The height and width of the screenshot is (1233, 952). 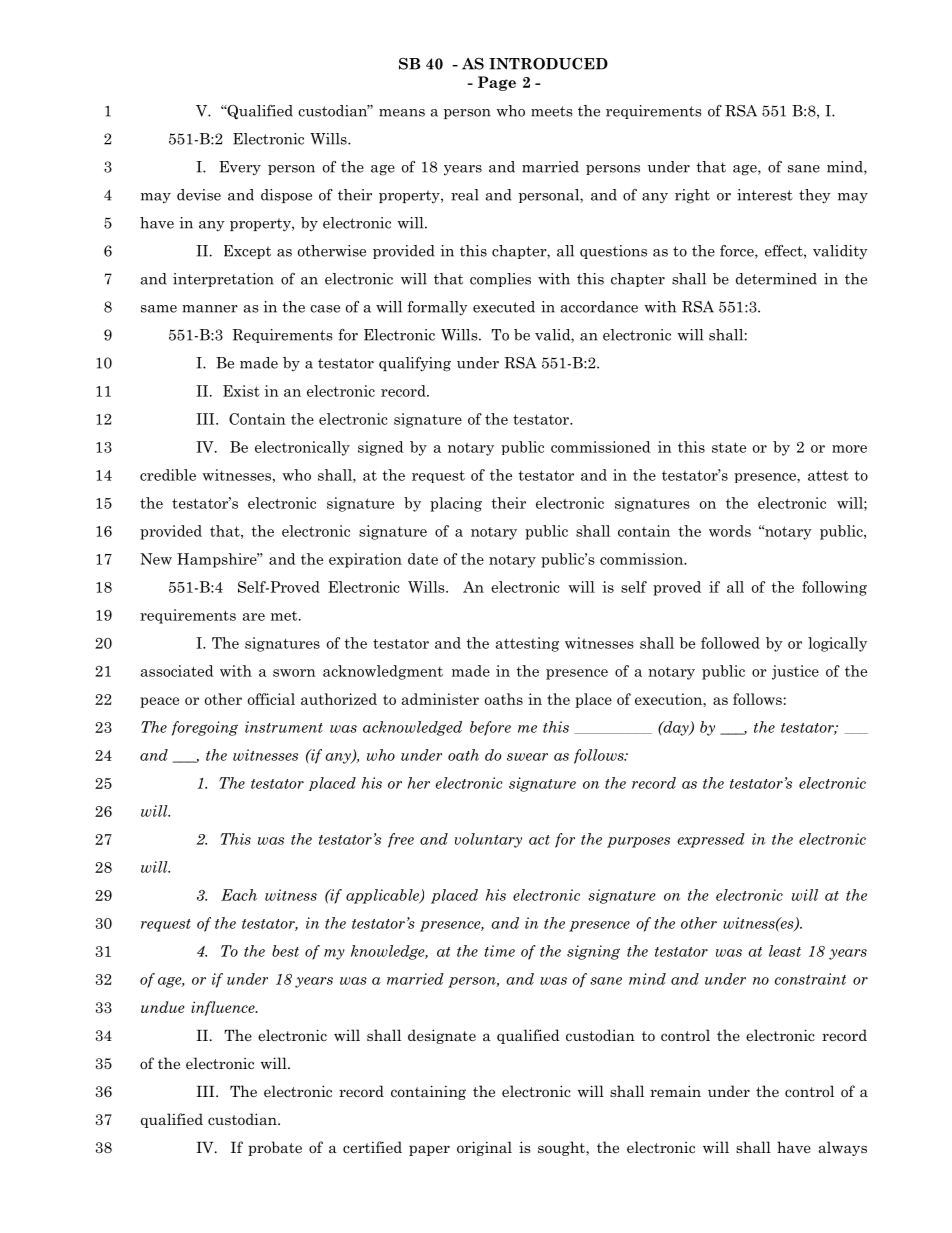 What do you see at coordinates (765, 195) in the screenshot?
I see `interest` at bounding box center [765, 195].
